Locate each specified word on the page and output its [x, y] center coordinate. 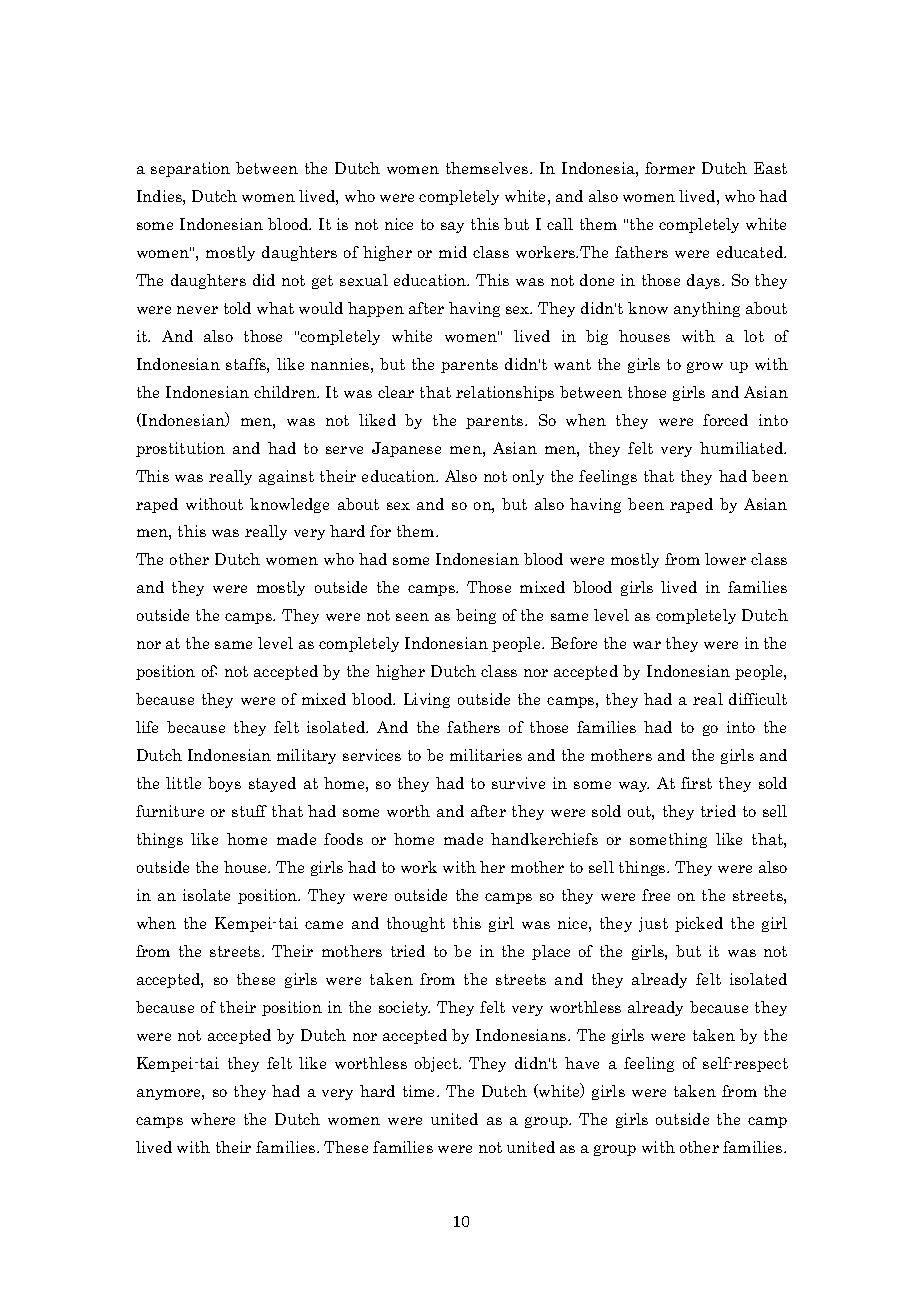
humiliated [743, 448]
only [528, 477]
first [696, 783]
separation [190, 169]
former [670, 168]
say [452, 227]
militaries [486, 755]
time [420, 1091]
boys [224, 784]
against [286, 477]
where [213, 1119]
